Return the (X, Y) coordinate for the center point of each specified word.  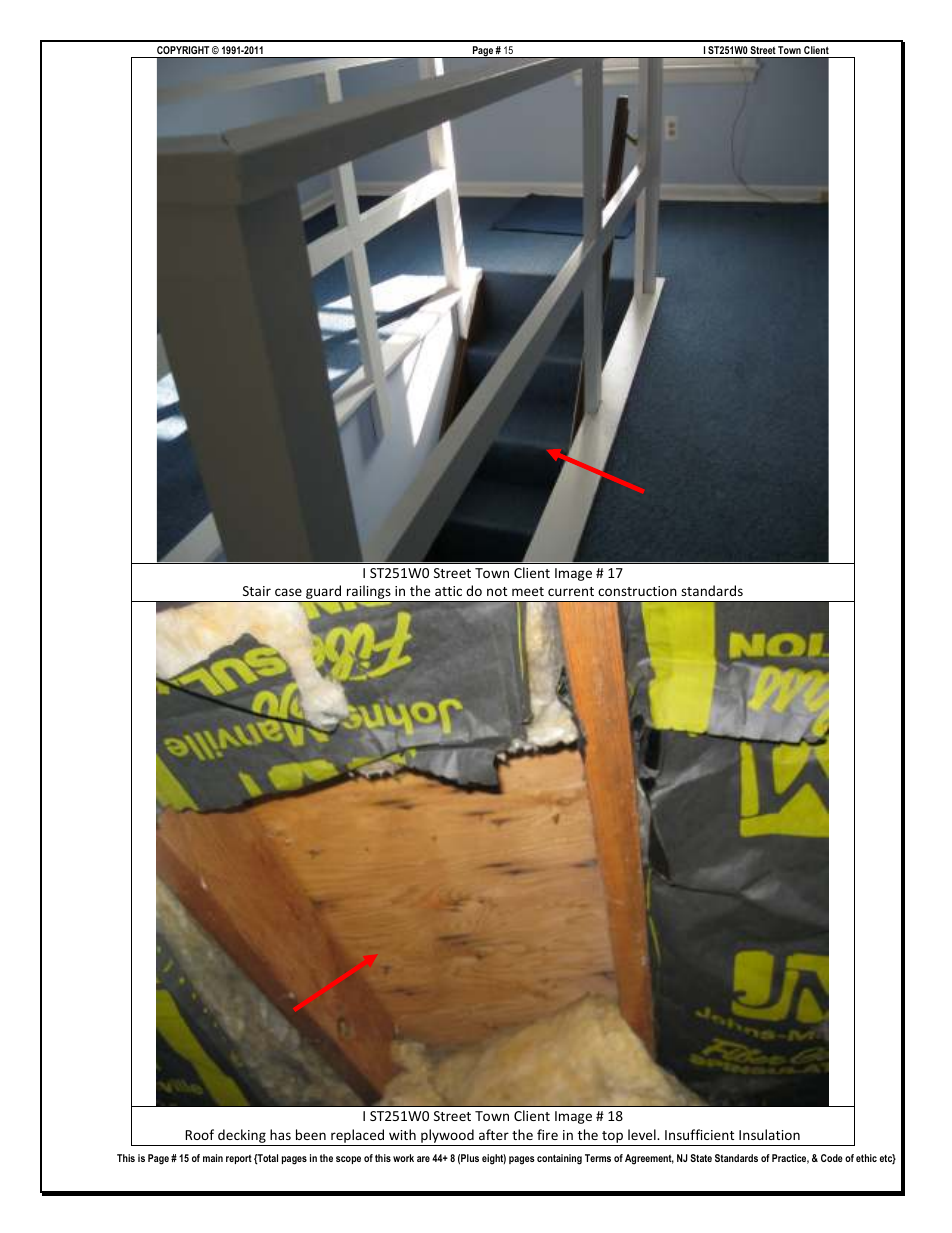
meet (528, 591)
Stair (257, 591)
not (497, 591)
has (280, 1134)
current (571, 591)
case (288, 592)
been (311, 1134)
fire (547, 1134)
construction (637, 591)
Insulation (769, 1134)
